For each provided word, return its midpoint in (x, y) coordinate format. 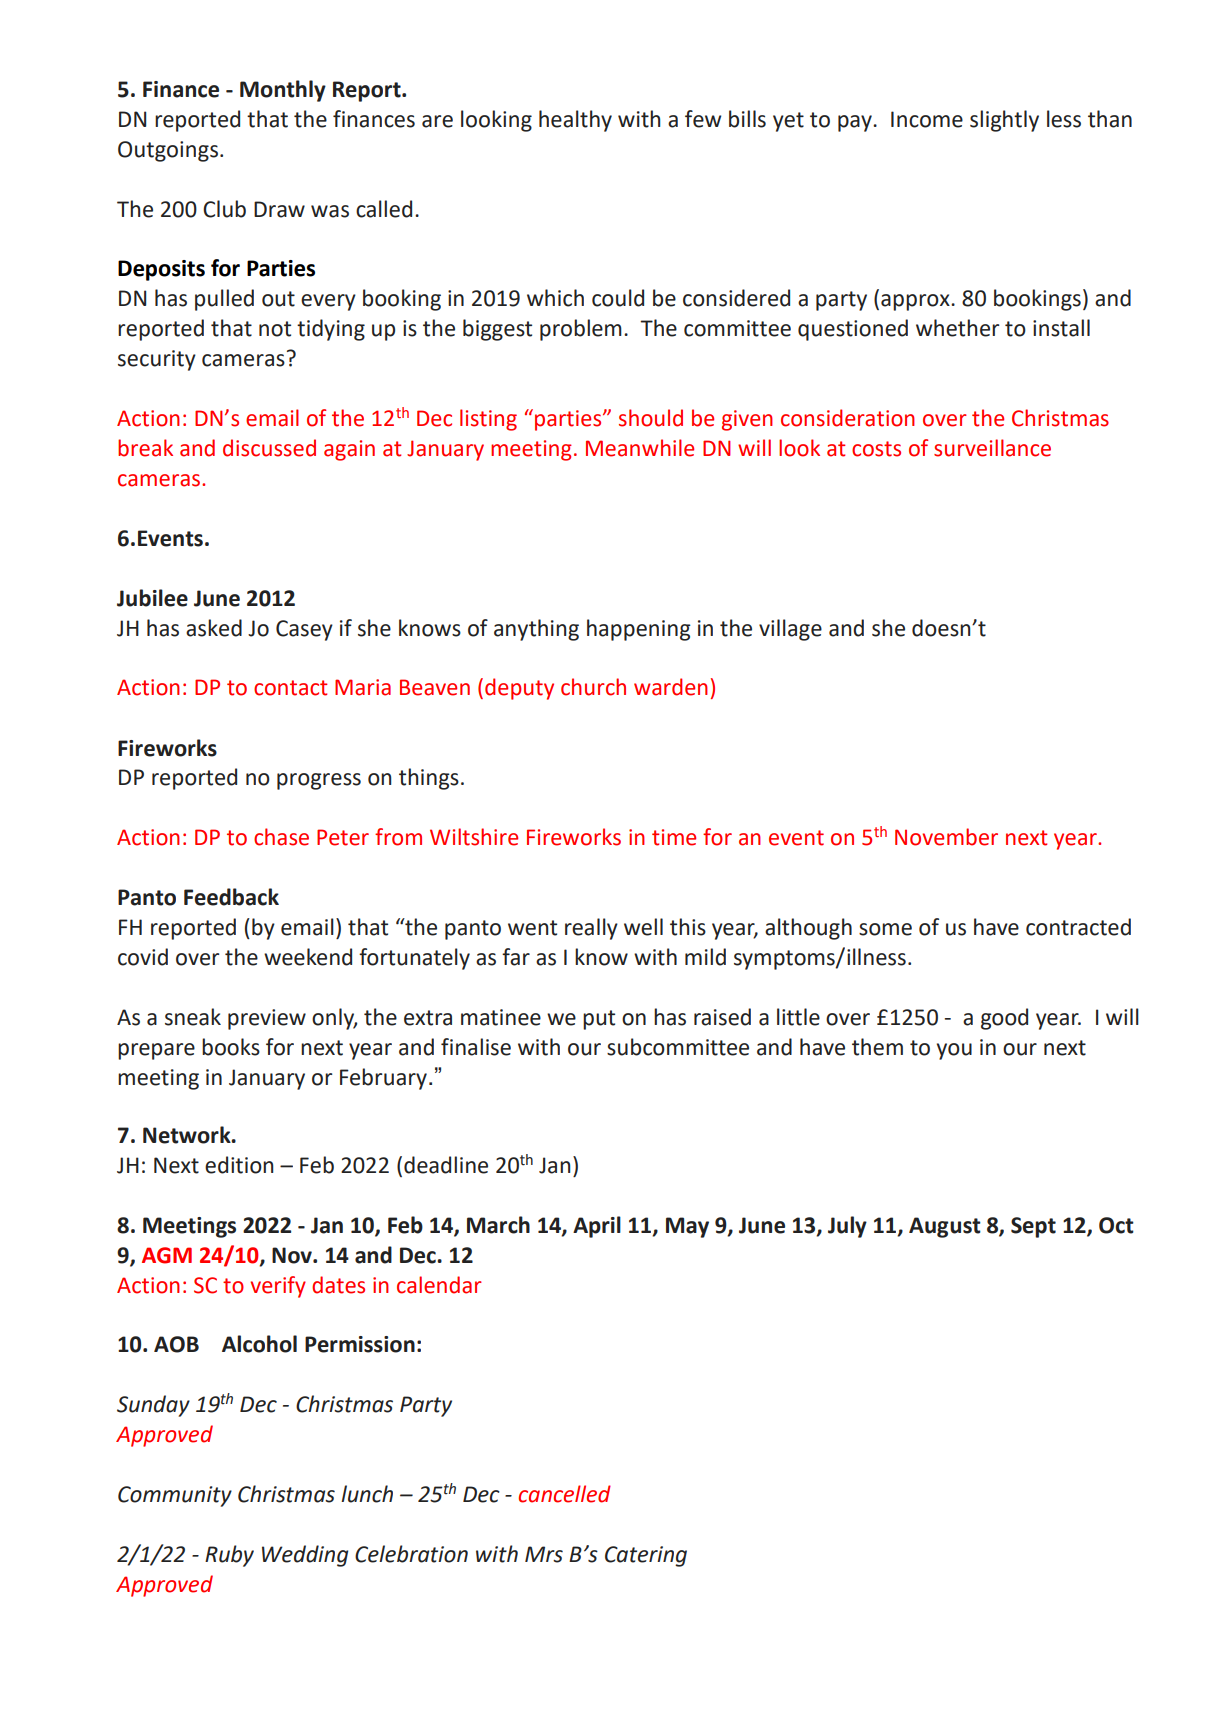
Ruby (229, 1556)
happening (639, 630)
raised (722, 1017)
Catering (646, 1556)
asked (214, 628)
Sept (1033, 1227)
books (231, 1047)
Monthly (283, 91)
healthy (575, 121)
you (954, 1051)
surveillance (992, 448)
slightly (1004, 121)
